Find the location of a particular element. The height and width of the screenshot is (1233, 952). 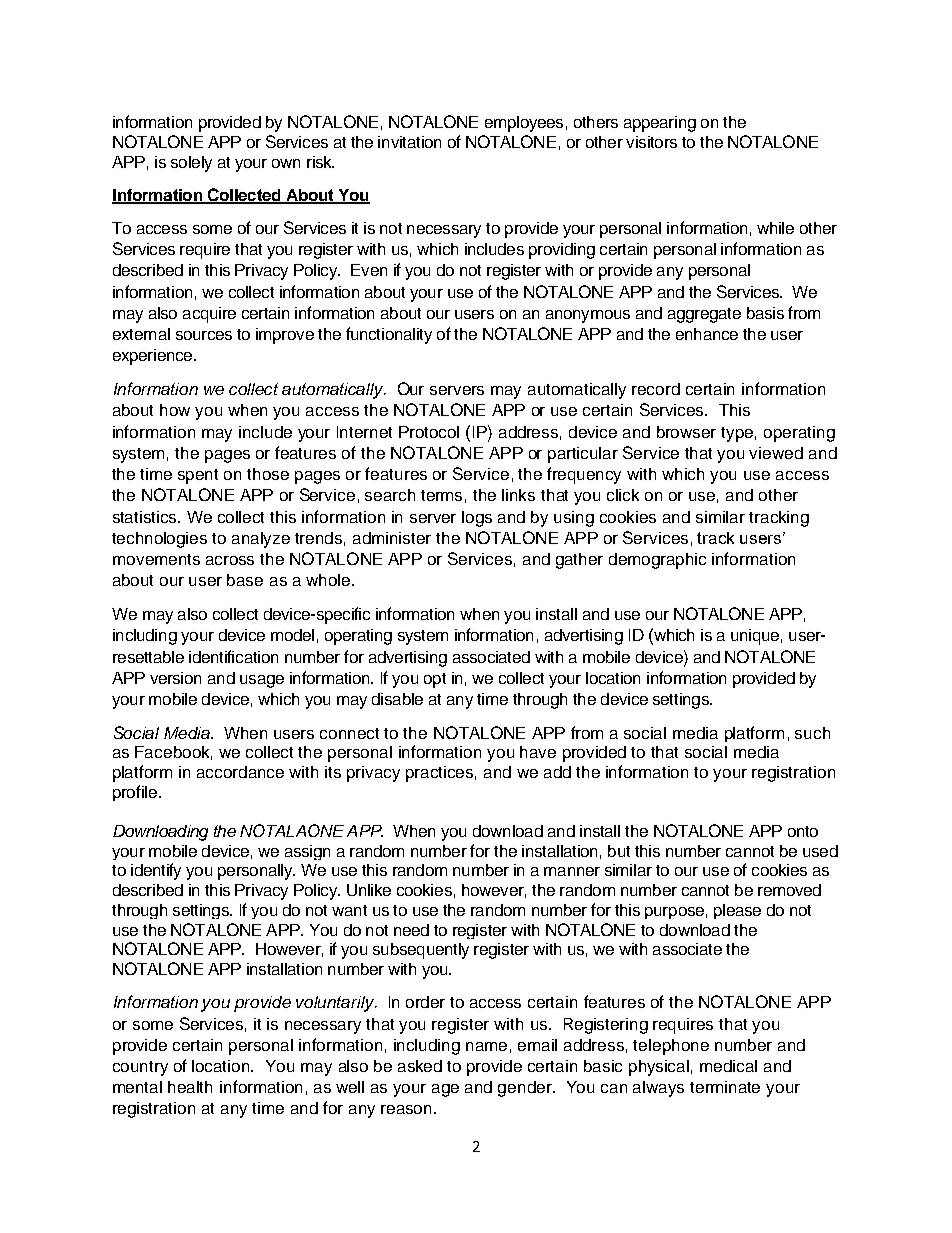

gender is located at coordinates (526, 1089).
